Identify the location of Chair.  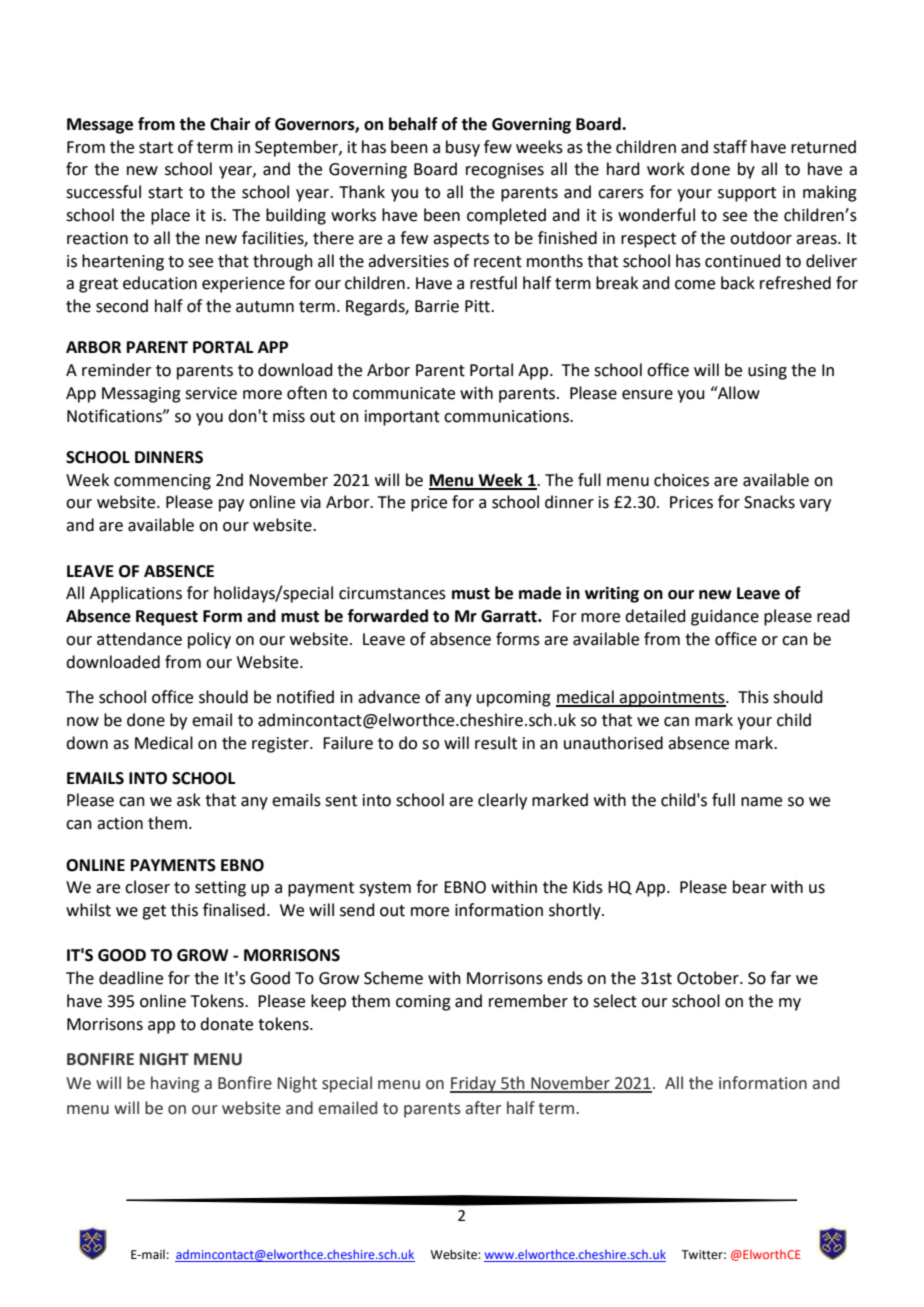
(230, 124).
